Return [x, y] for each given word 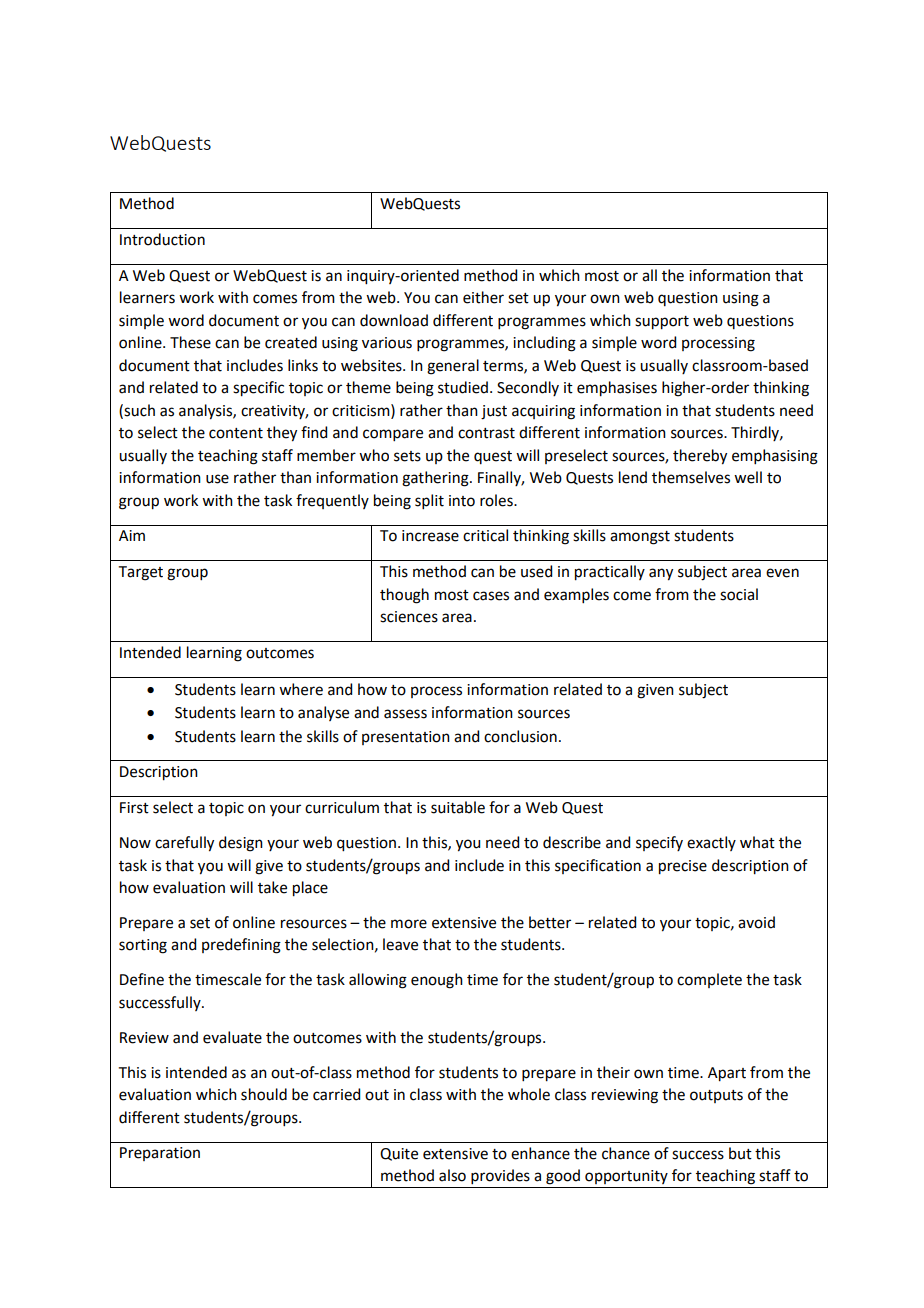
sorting [143, 946]
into [462, 501]
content [236, 433]
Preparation [160, 1154]
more [409, 924]
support [662, 323]
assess [405, 714]
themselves [691, 477]
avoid [756, 922]
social [739, 594]
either [483, 297]
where [301, 689]
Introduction [162, 239]
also [452, 1175]
